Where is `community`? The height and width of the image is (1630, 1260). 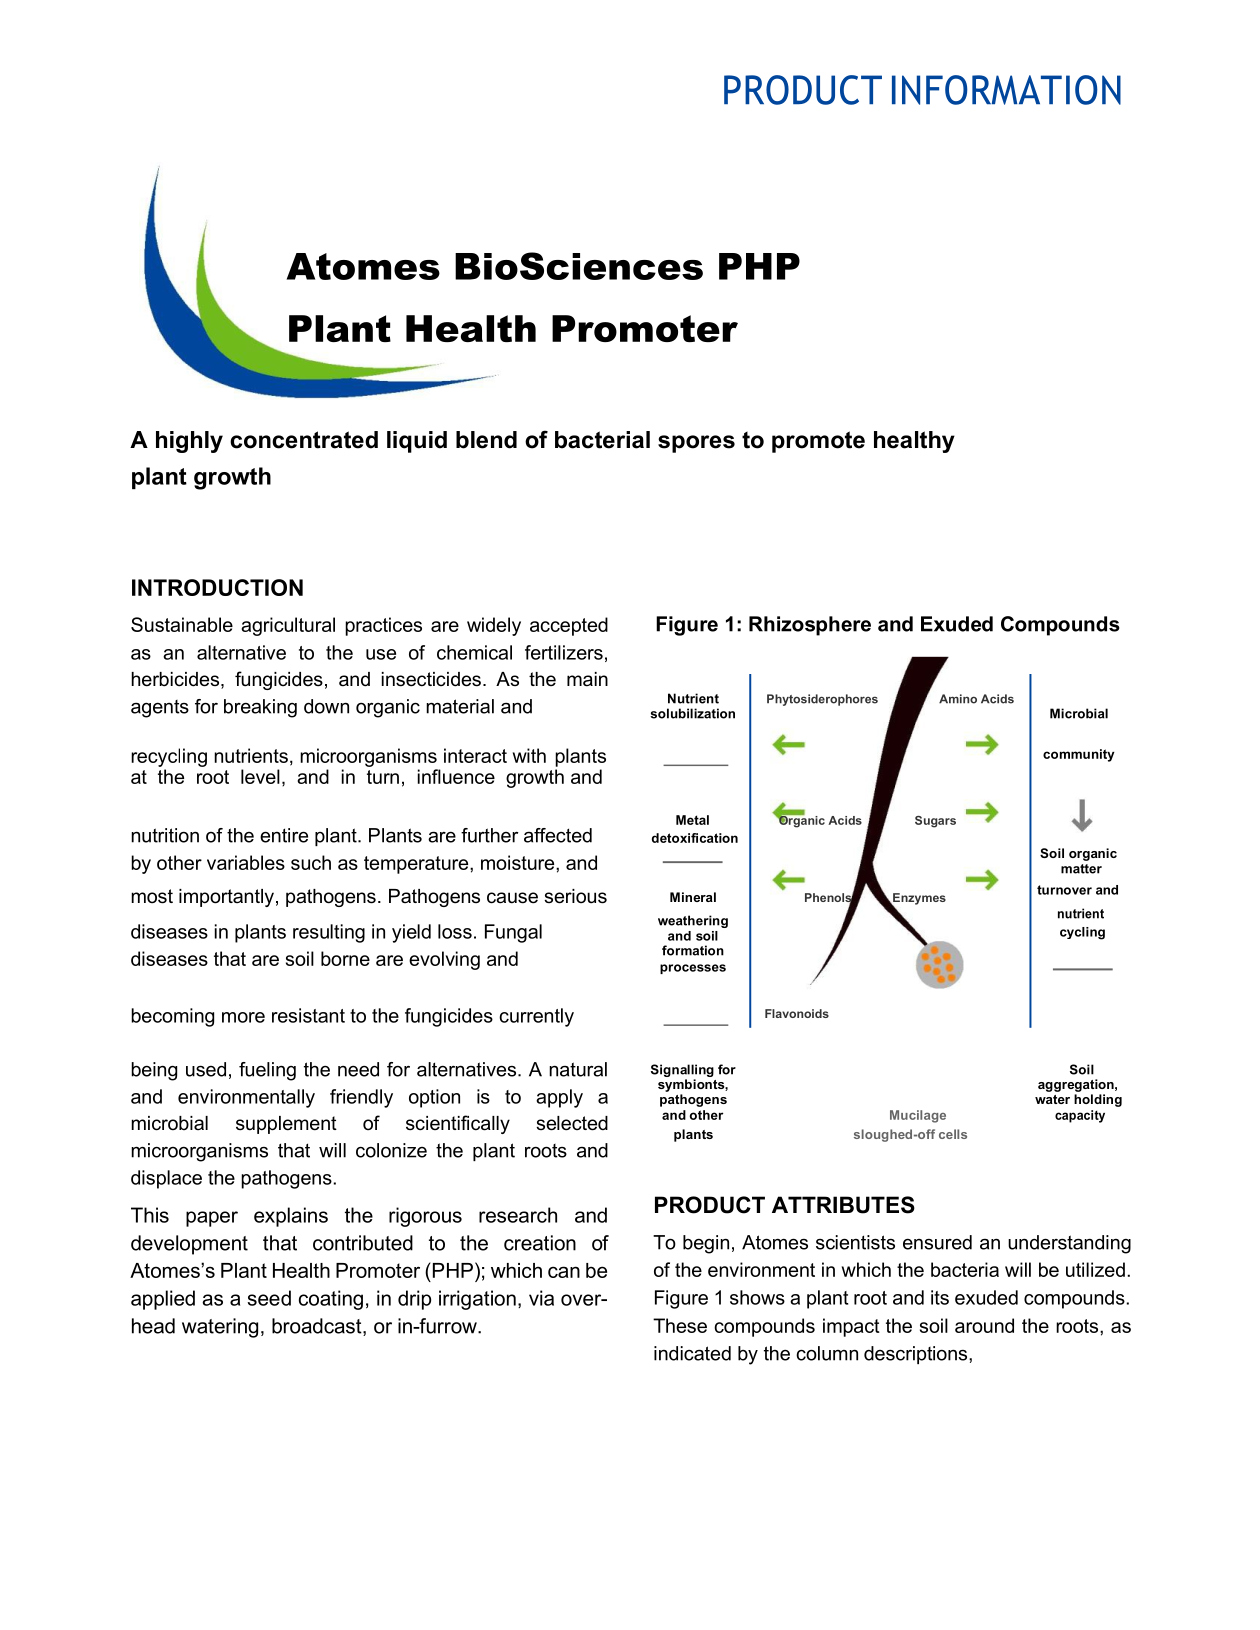 community is located at coordinates (1079, 755).
